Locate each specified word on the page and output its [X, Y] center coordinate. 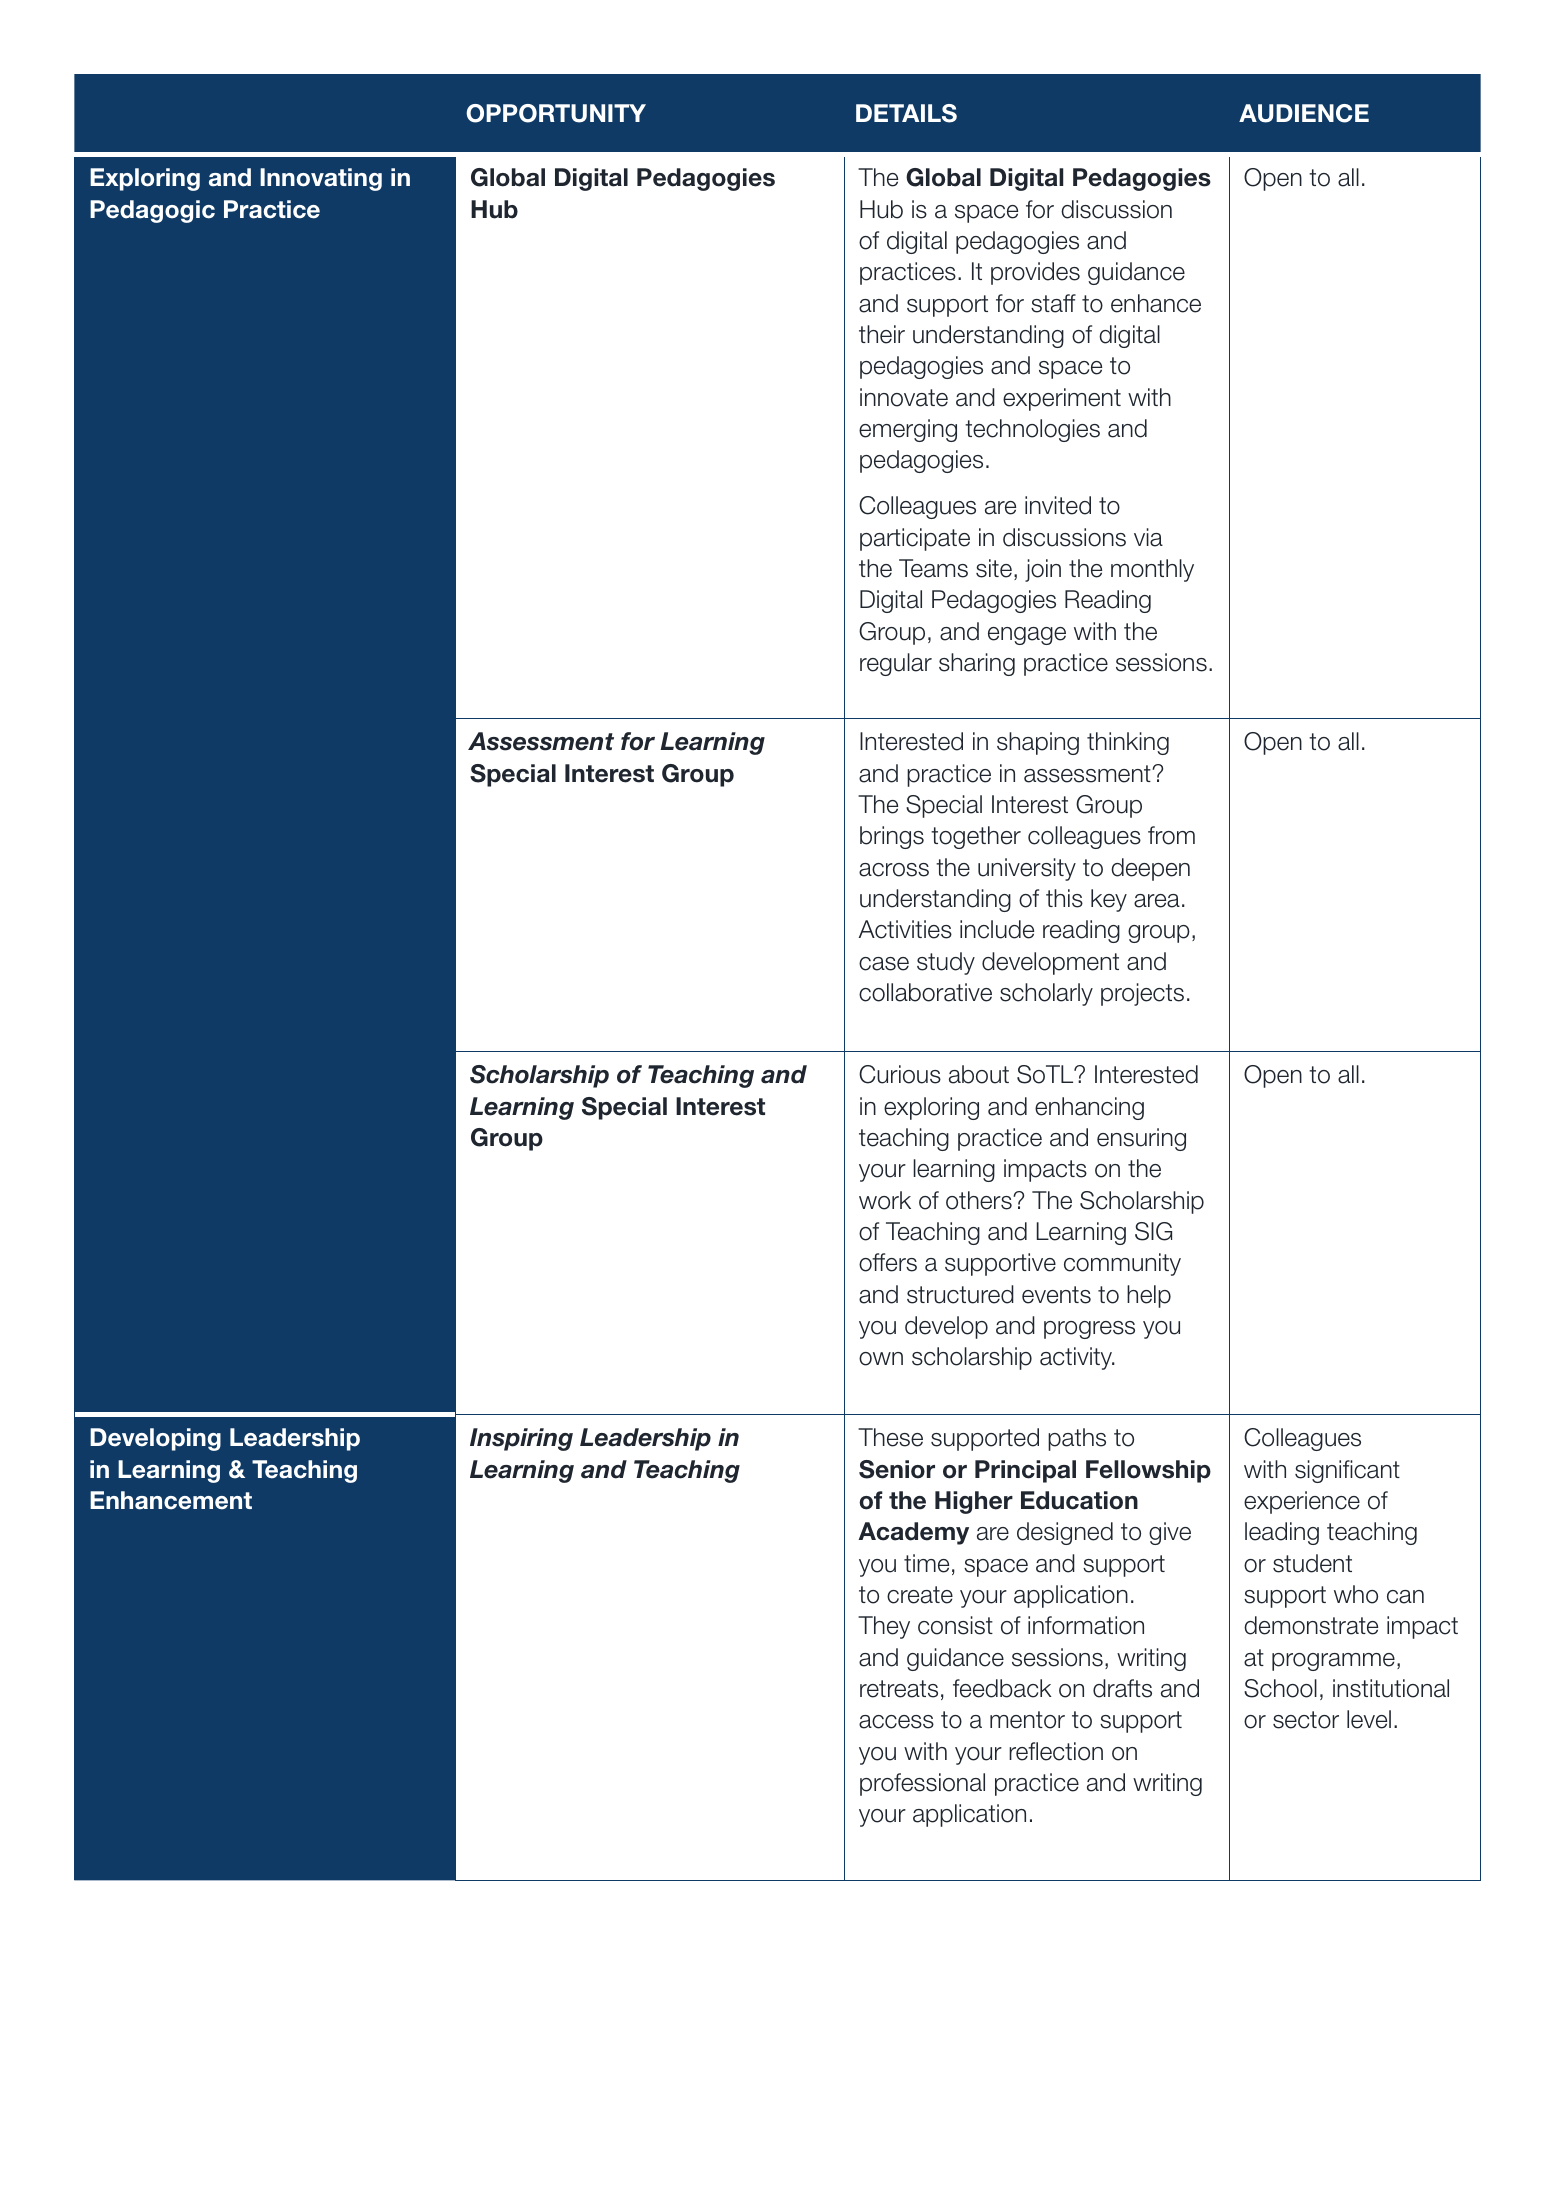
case [884, 964]
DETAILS [906, 113]
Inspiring [521, 1439]
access [896, 1722]
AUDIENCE [1304, 113]
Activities [905, 929]
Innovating [321, 179]
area [1157, 901]
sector [1306, 1720]
